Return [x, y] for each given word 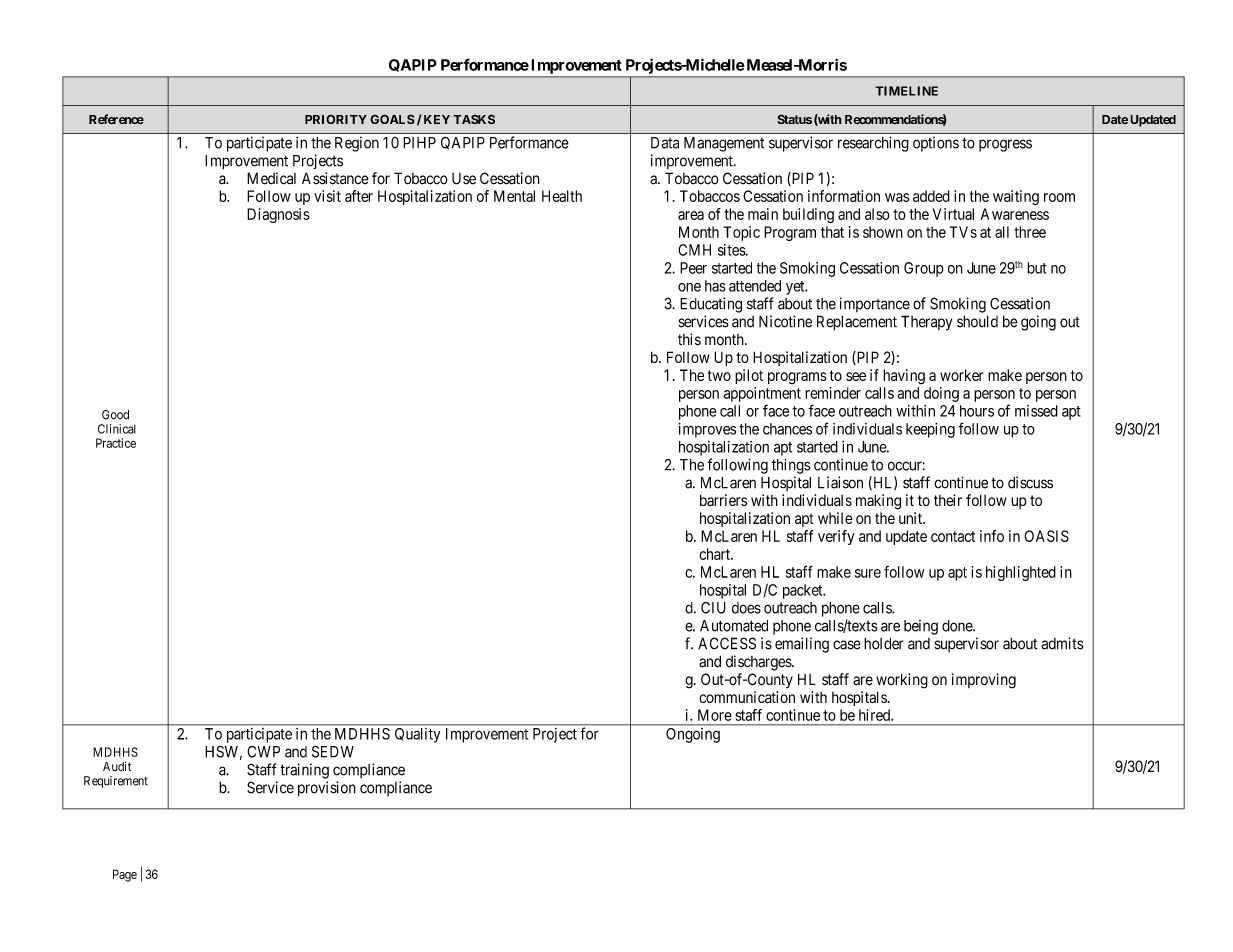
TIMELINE [906, 91]
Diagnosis [278, 215]
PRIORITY [336, 119]
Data [665, 143]
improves [707, 430]
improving [984, 681]
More [715, 715]
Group [924, 269]
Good [115, 415]
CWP [263, 752]
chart [715, 554]
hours [977, 411]
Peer [693, 268]
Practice [116, 443]
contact [953, 536]
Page [125, 875]
